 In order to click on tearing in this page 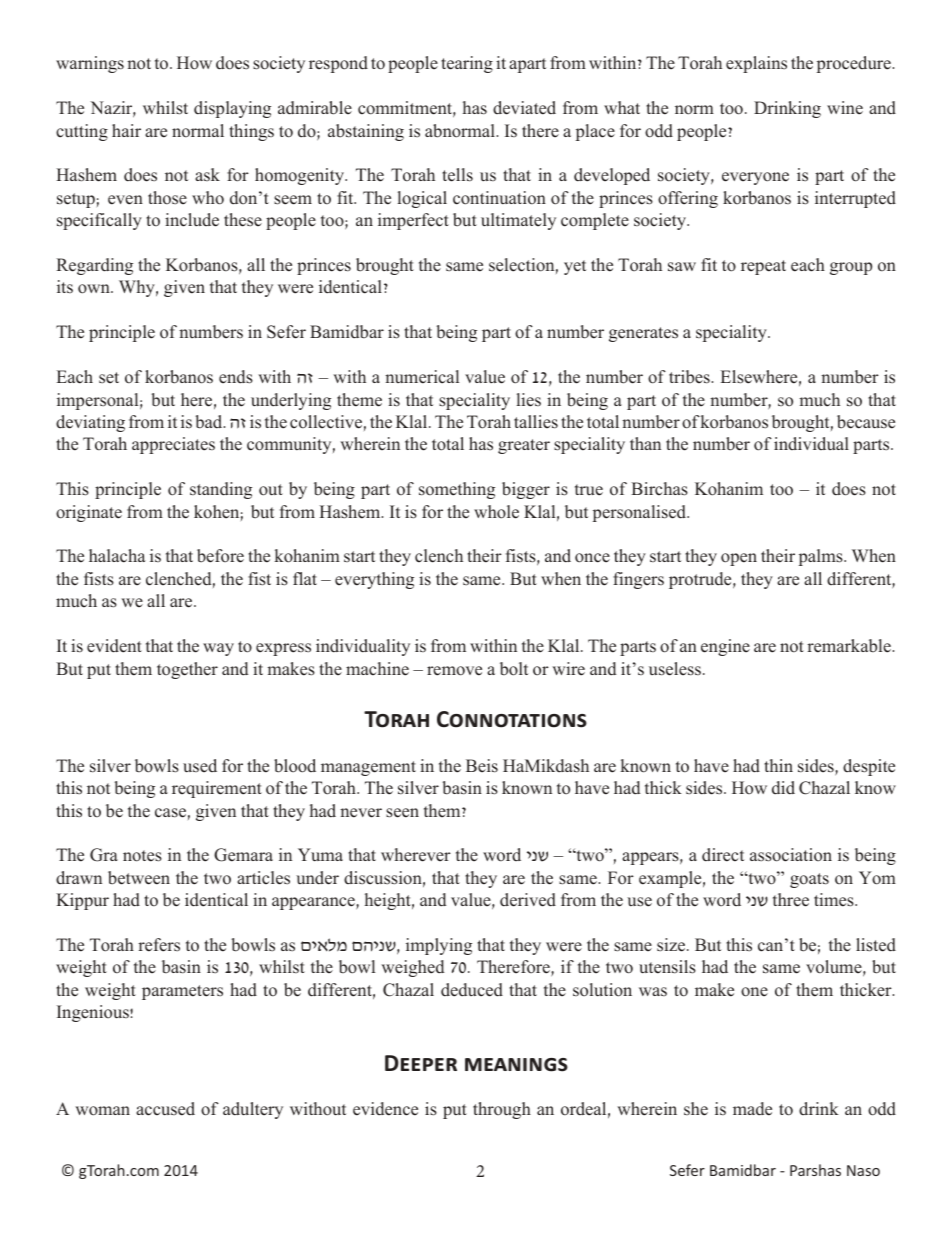, I will do `click(467, 64)`.
